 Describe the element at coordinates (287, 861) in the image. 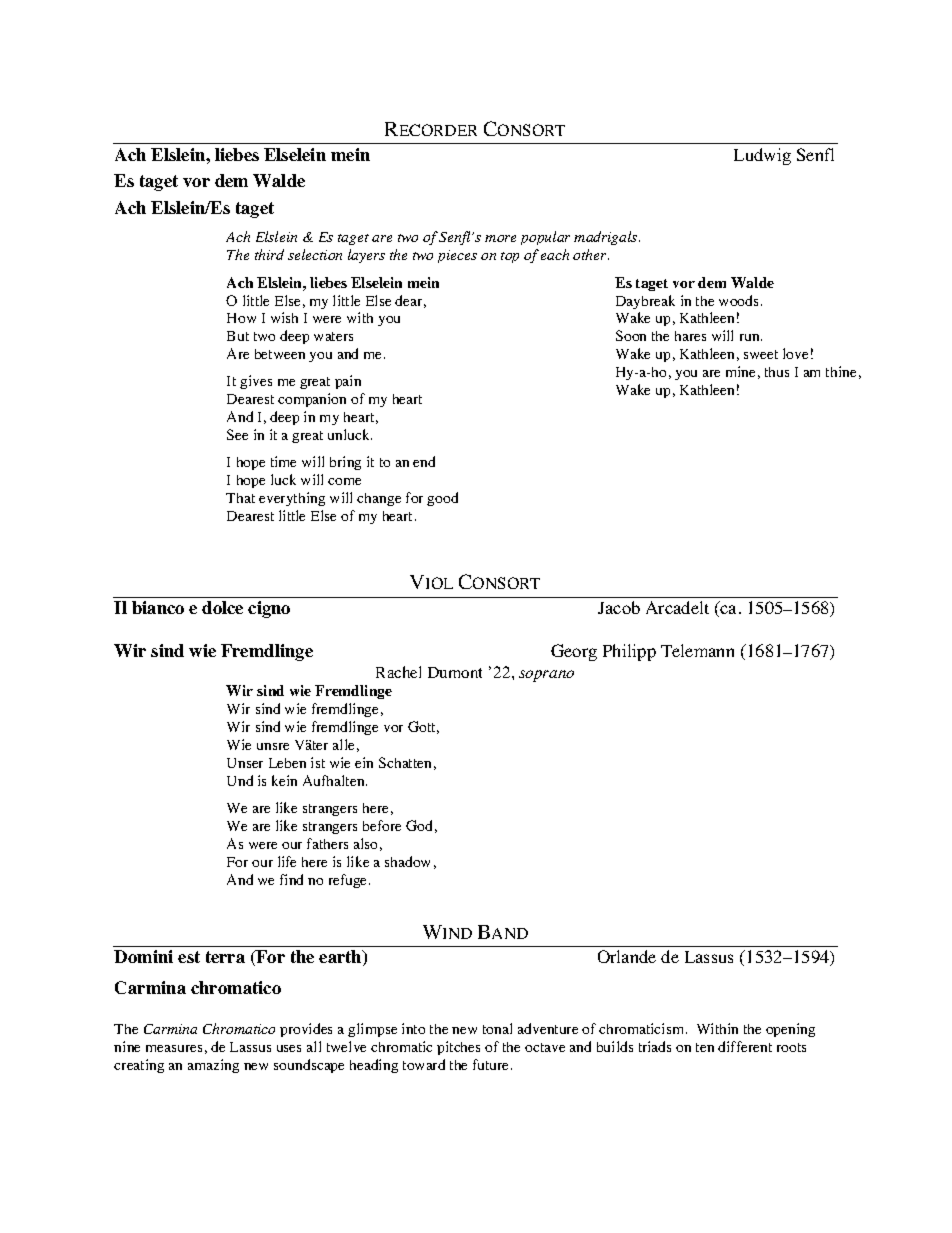

I see `life` at that location.
